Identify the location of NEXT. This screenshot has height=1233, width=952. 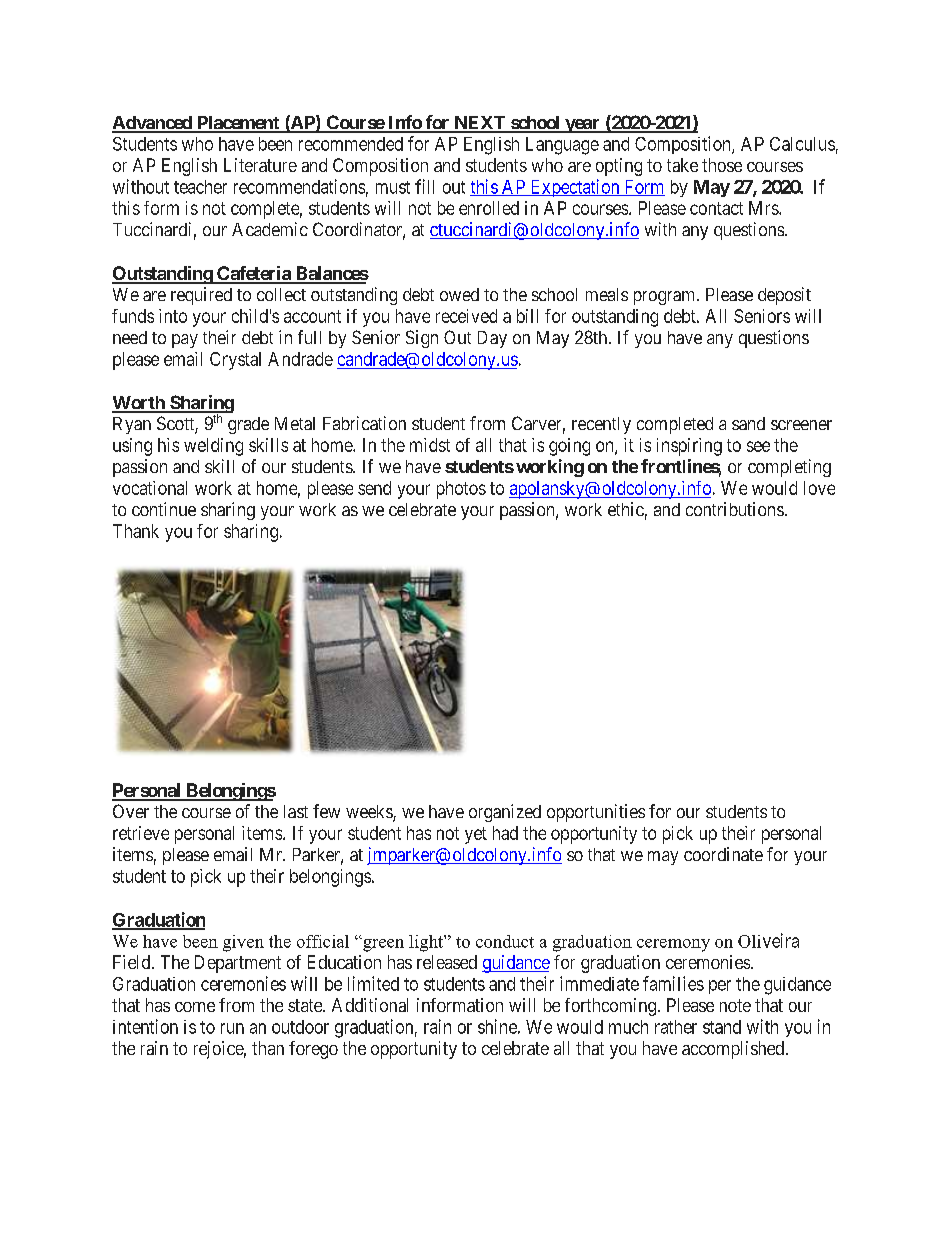
(480, 124).
